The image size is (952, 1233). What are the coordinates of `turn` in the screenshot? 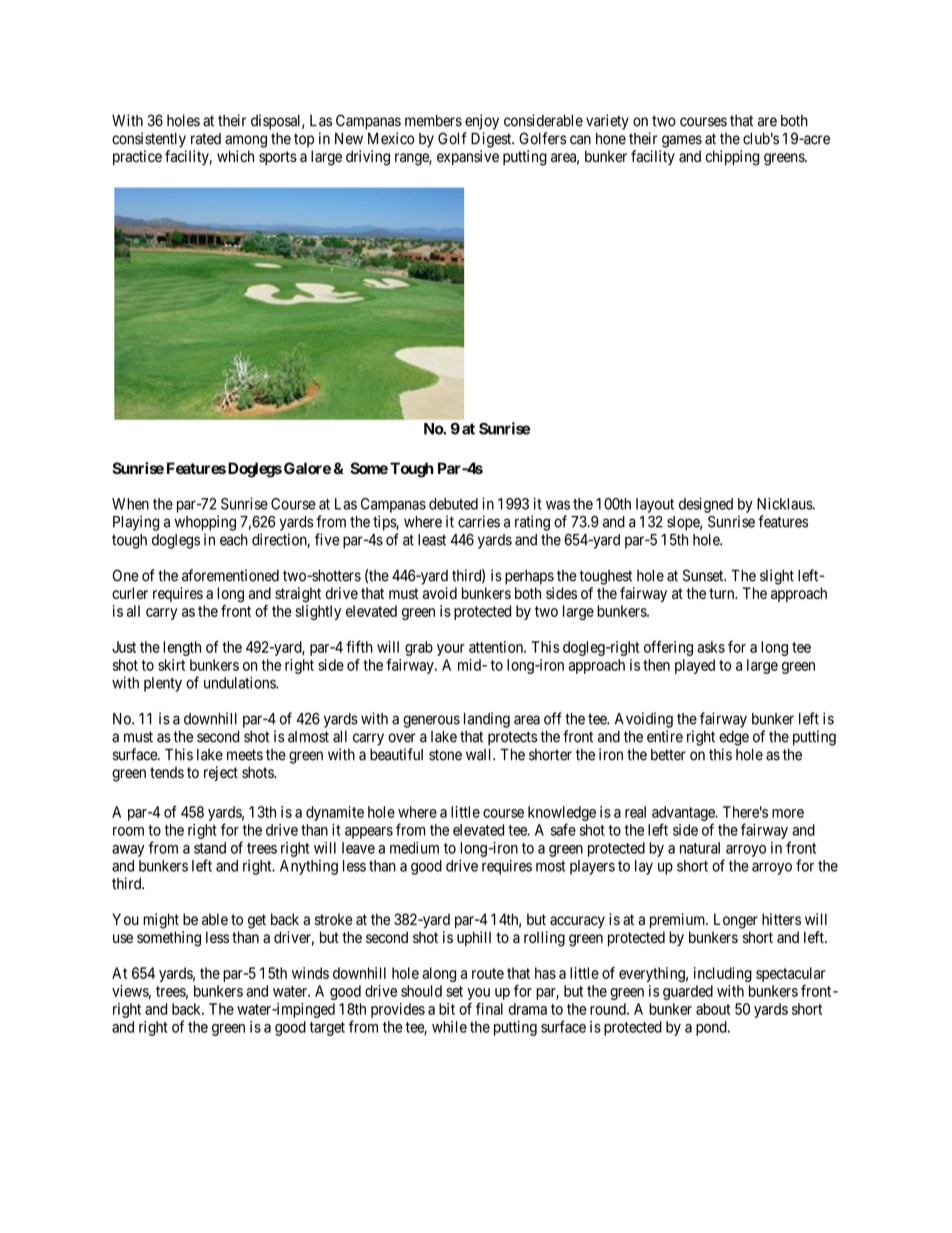 It's located at (723, 593).
